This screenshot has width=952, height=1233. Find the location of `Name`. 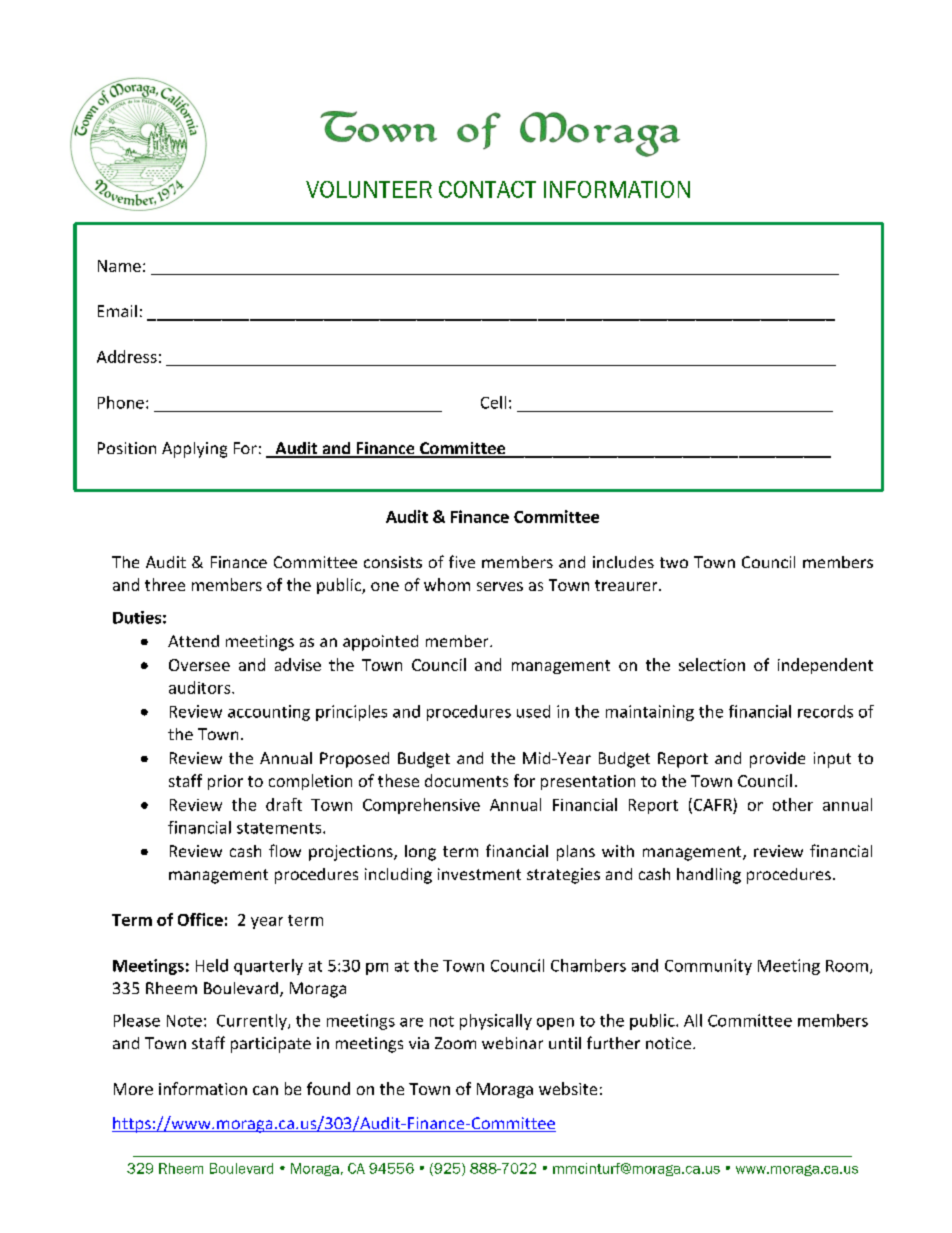

Name is located at coordinates (119, 266).
